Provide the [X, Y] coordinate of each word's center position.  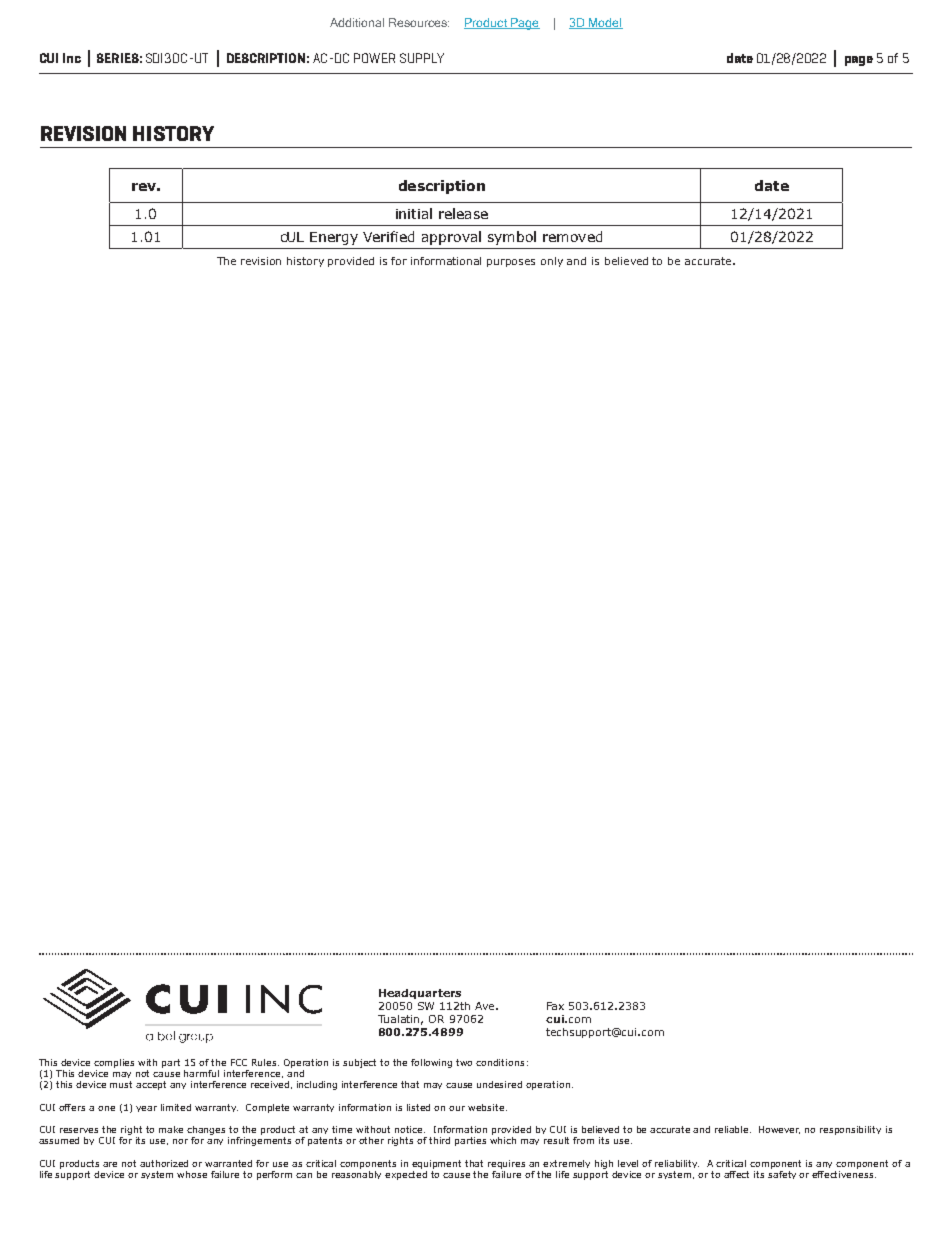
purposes [511, 263]
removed [572, 236]
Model [605, 23]
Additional [357, 22]
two [464, 1062]
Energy [334, 238]
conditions [500, 1062]
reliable [733, 1129]
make [171, 1129]
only [552, 262]
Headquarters [420, 994]
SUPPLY [422, 58]
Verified [388, 236]
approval [451, 238]
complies [114, 1063]
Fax [555, 1006]
